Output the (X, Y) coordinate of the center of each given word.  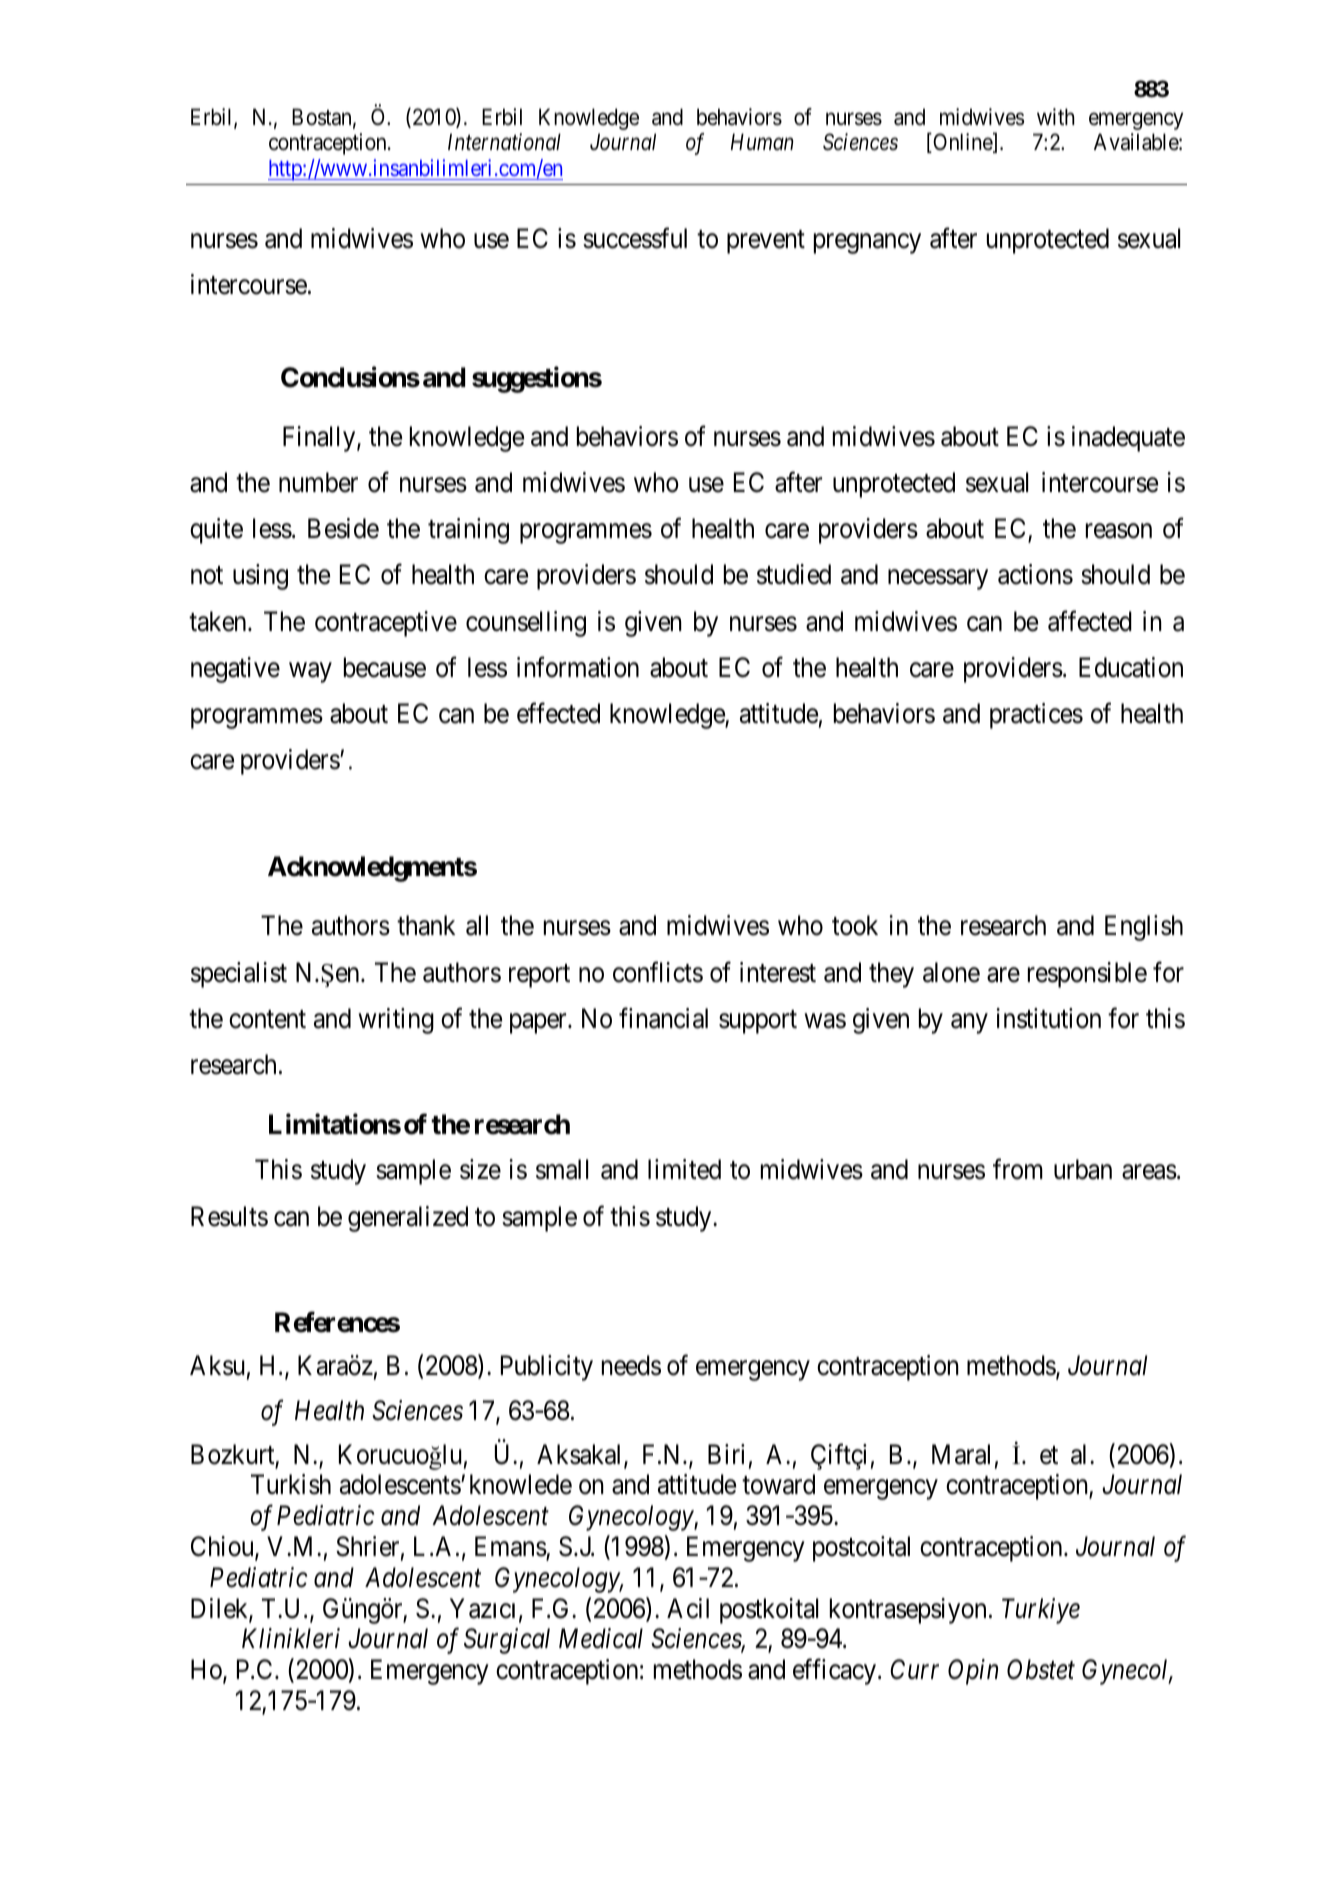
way (310, 672)
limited (684, 1169)
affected (1090, 621)
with (1056, 116)
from (1018, 1169)
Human (762, 142)
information (578, 667)
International (504, 142)
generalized (408, 1219)
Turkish (291, 1484)
